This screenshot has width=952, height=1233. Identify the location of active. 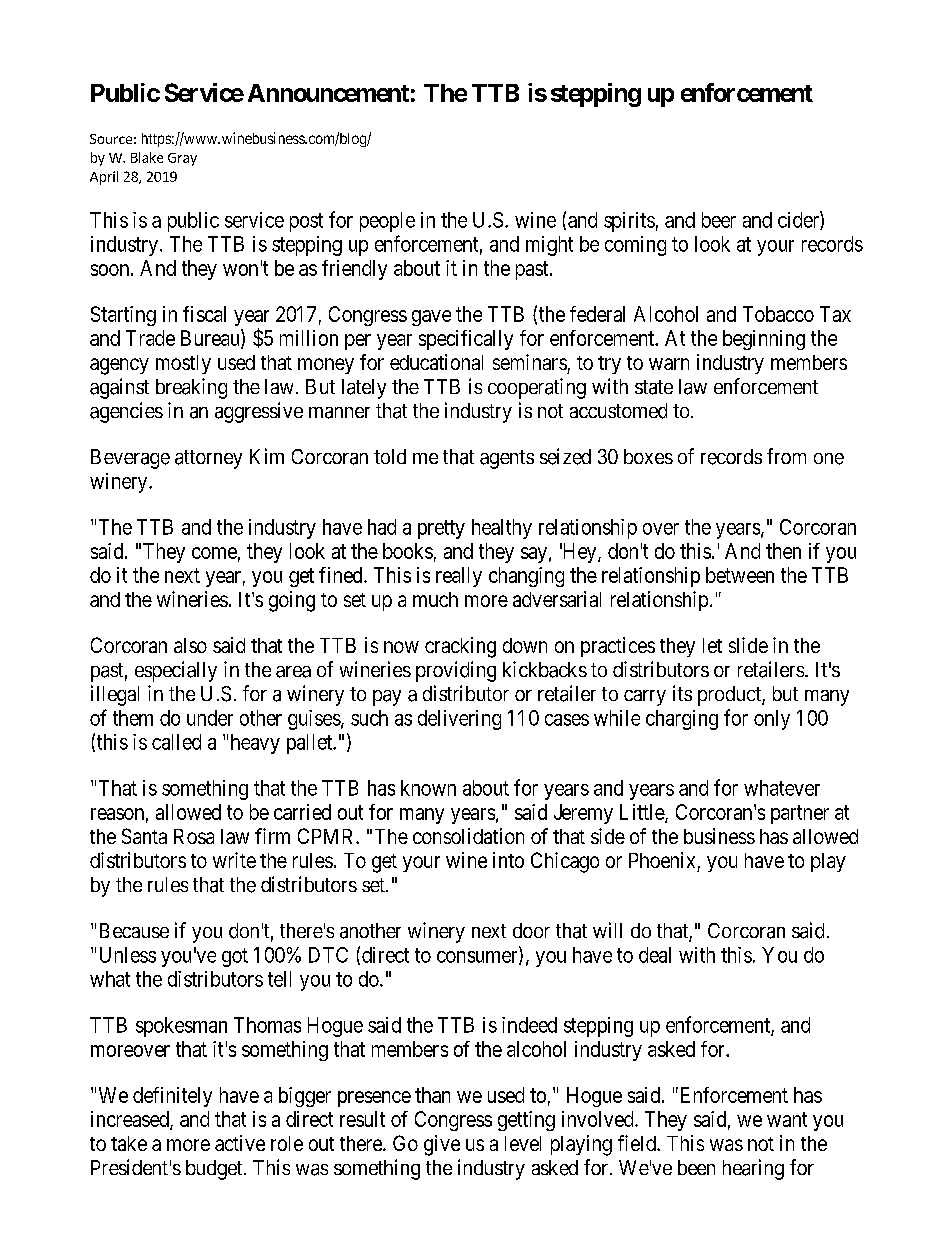
(240, 1143).
